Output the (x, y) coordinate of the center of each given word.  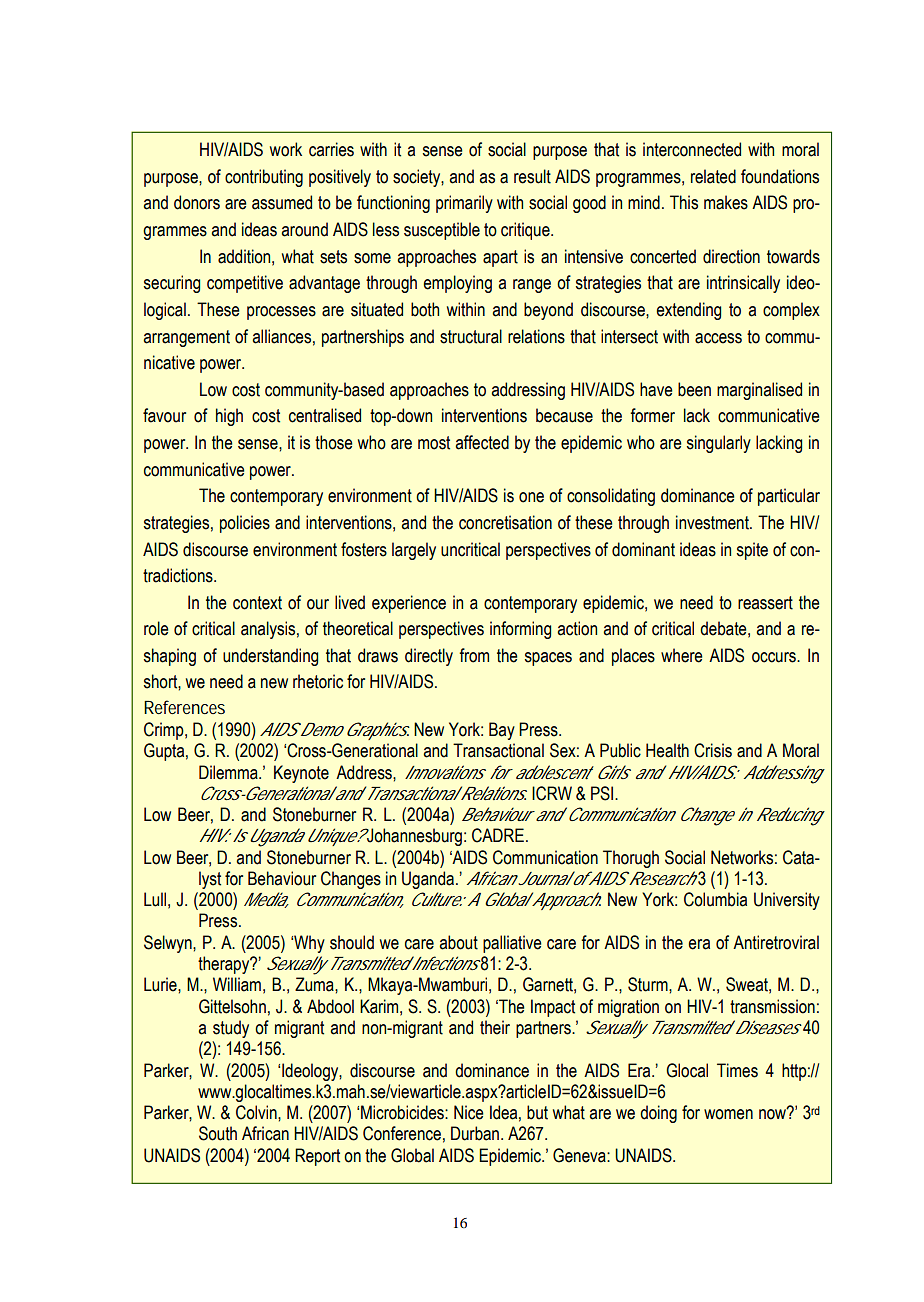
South (218, 1133)
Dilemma (229, 772)
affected (482, 442)
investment (713, 522)
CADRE (498, 835)
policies (245, 524)
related (713, 176)
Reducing (790, 816)
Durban (475, 1133)
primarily (464, 204)
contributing (264, 178)
